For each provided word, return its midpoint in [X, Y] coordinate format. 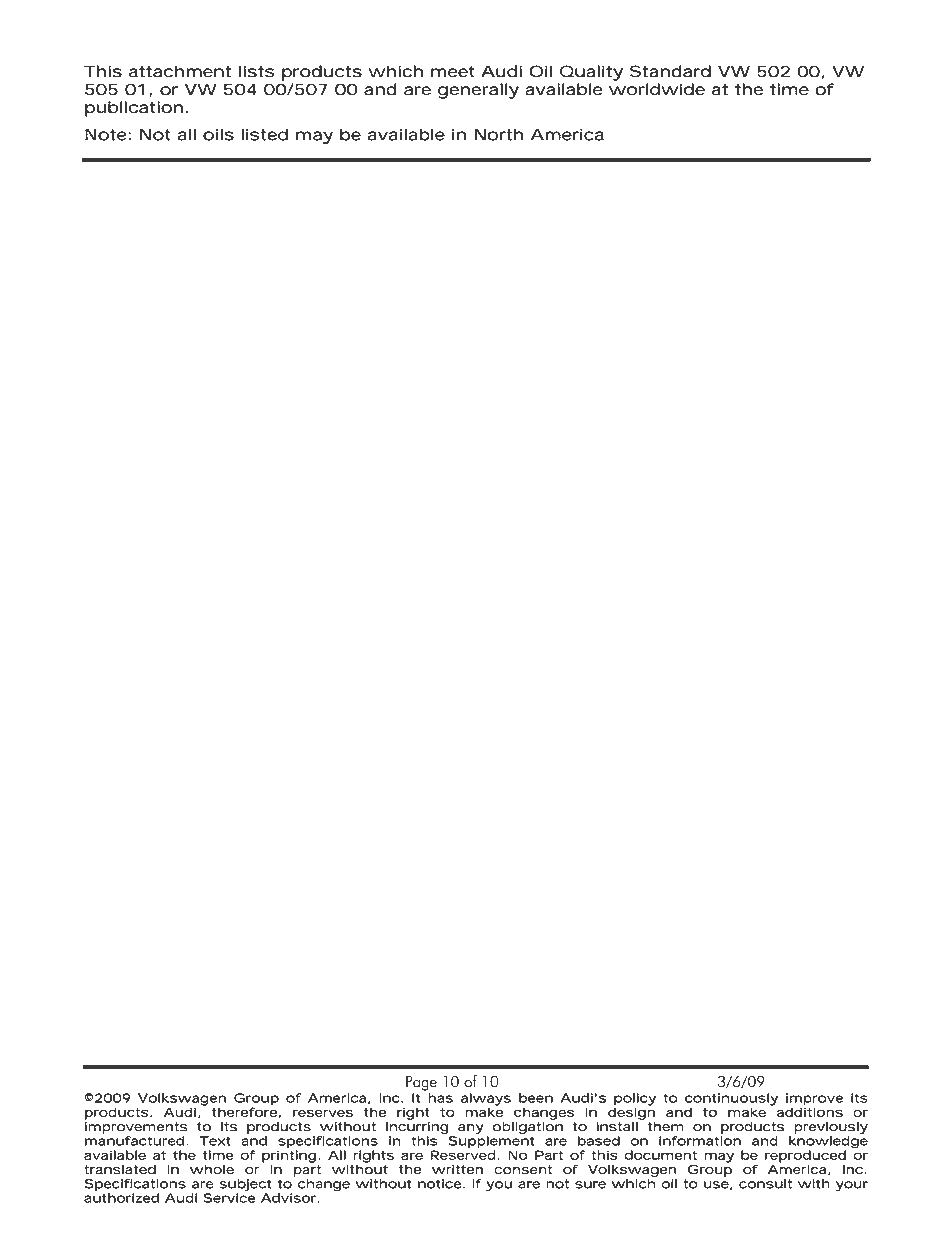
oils [218, 134]
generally [478, 91]
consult [765, 1184]
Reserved [463, 1154]
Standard [670, 71]
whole [212, 1169]
